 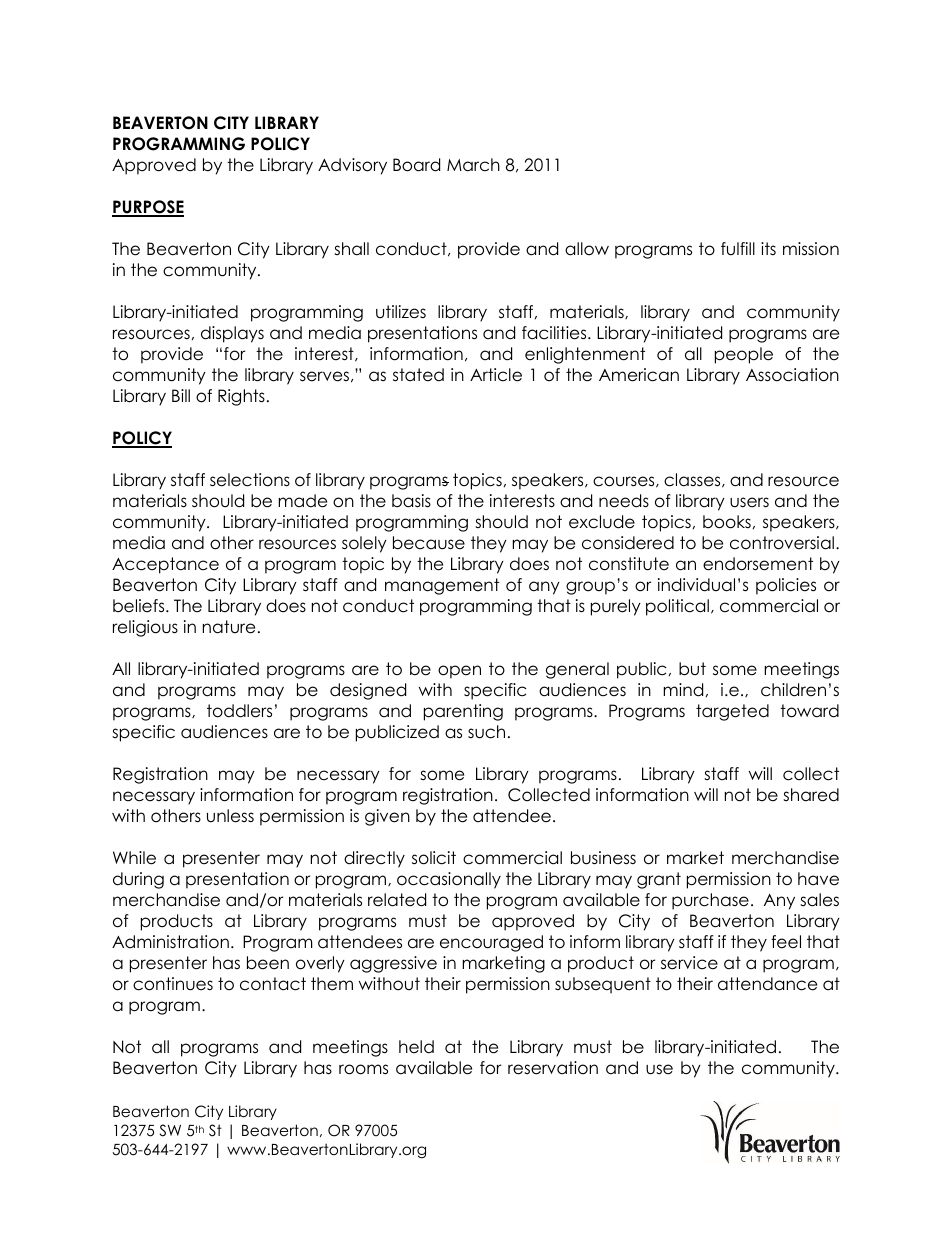 I want to click on PURPOSE, so click(x=148, y=208).
